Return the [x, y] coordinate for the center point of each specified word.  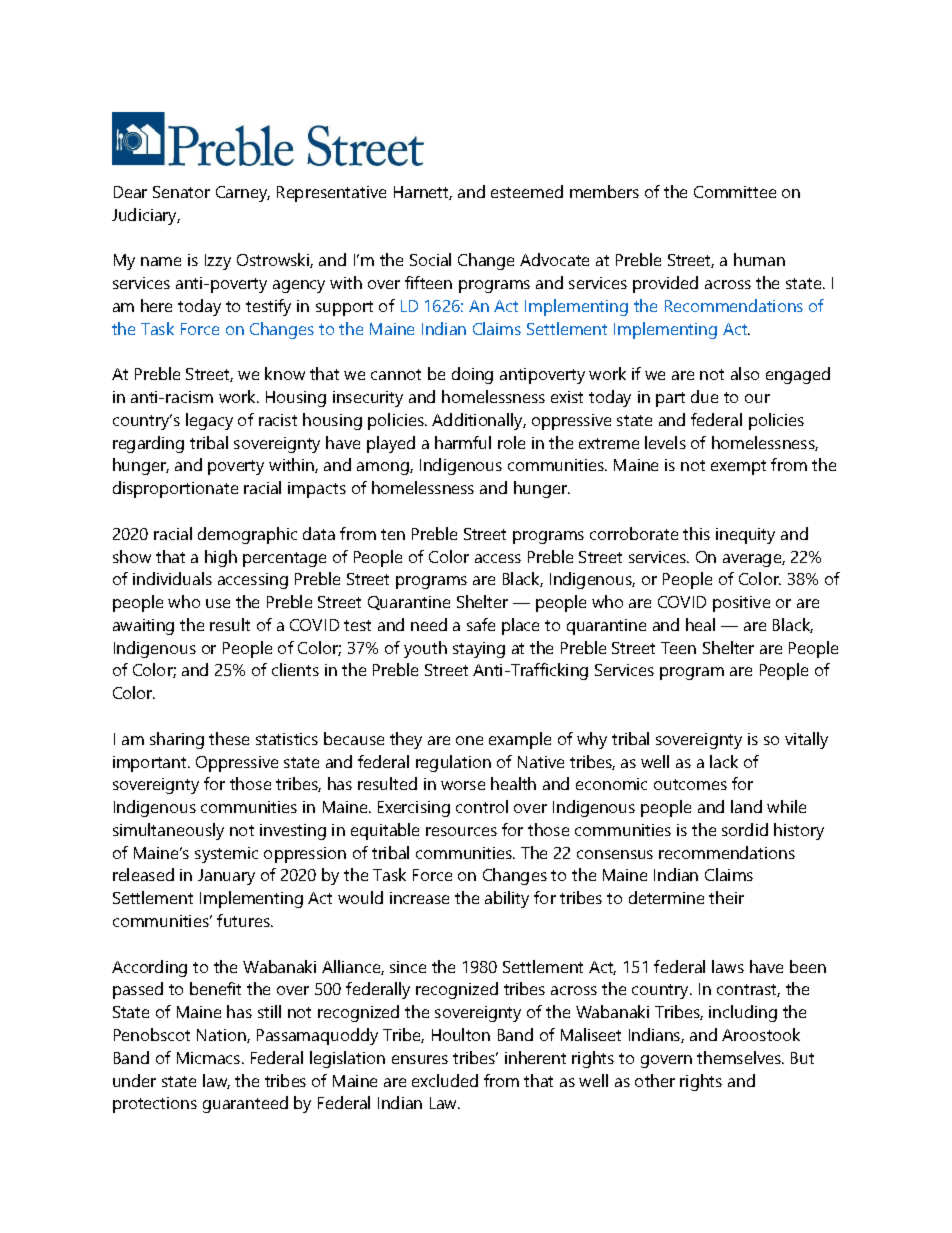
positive [741, 604]
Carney [243, 194]
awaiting [143, 627]
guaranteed [245, 1104]
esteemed [527, 191]
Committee [735, 192]
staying [479, 650]
